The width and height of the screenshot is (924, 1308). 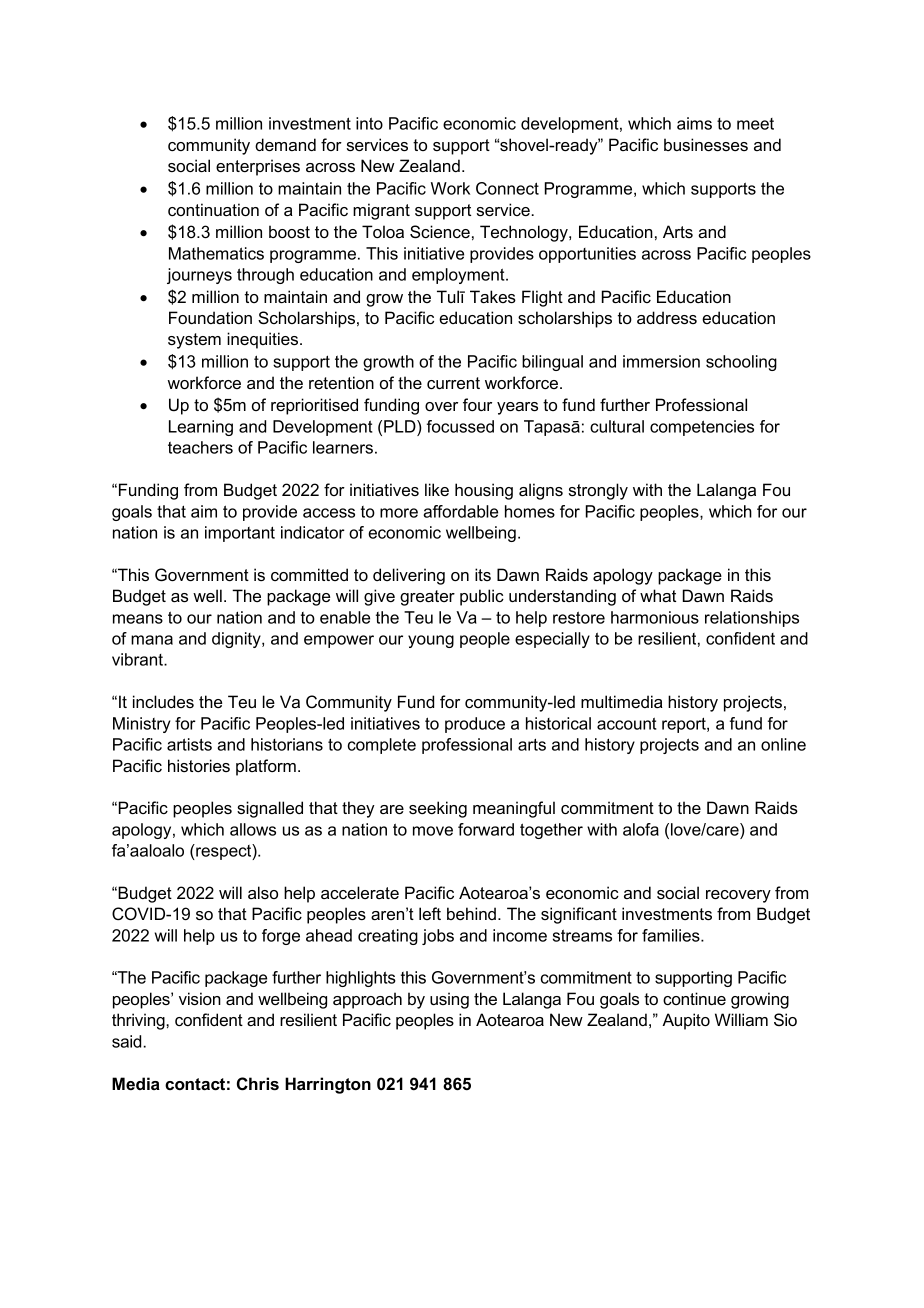 I want to click on businesses, so click(x=706, y=144).
